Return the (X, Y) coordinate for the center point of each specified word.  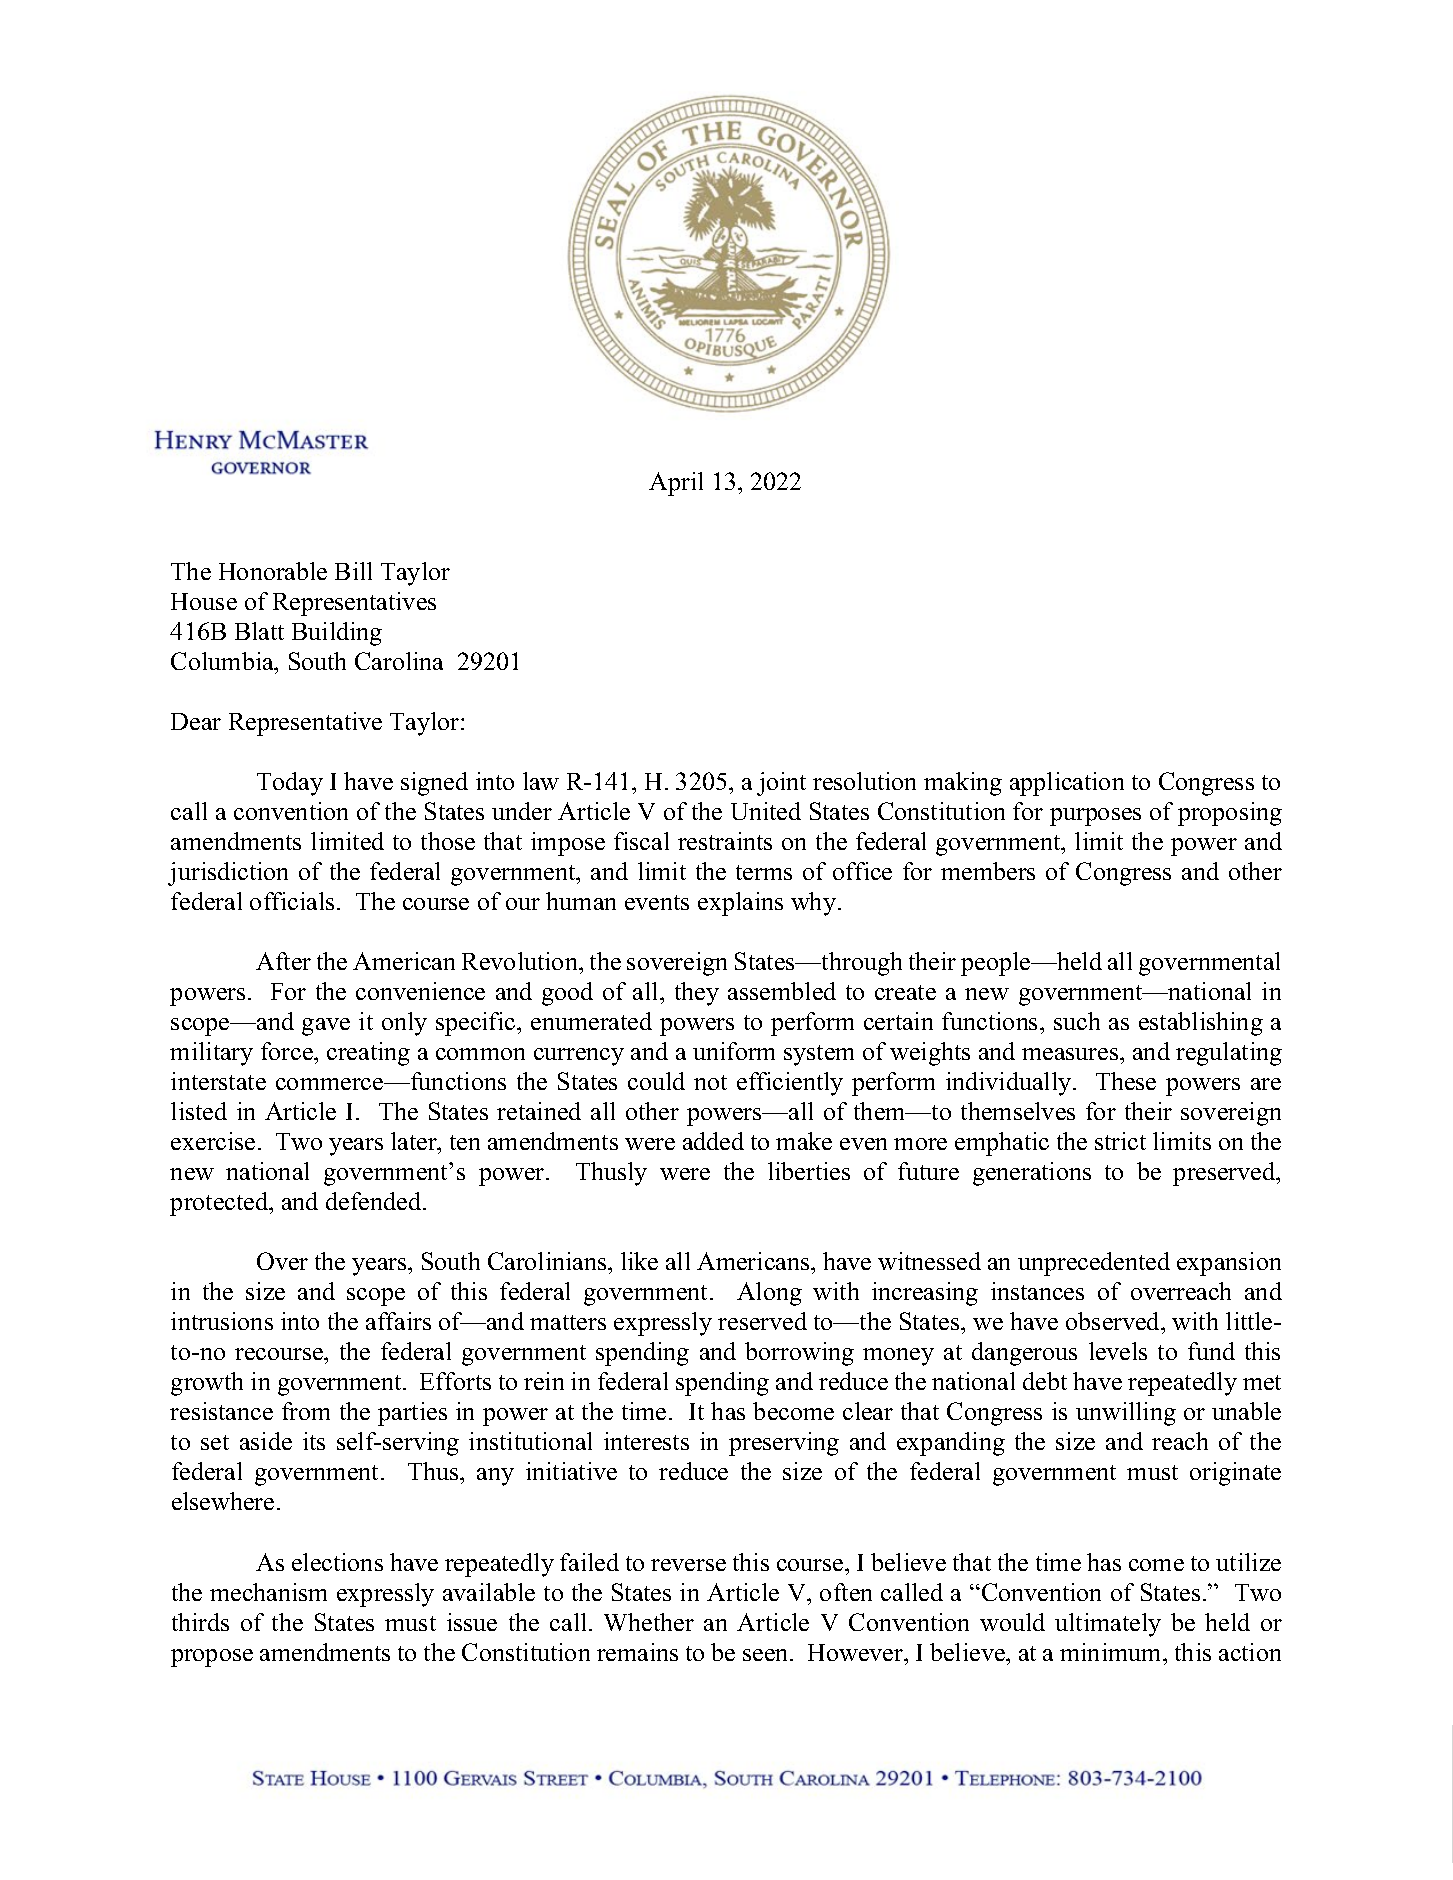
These (1126, 1081)
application (1067, 784)
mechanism (268, 1592)
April (676, 484)
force (288, 1051)
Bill (353, 571)
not (710, 1082)
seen (767, 1655)
